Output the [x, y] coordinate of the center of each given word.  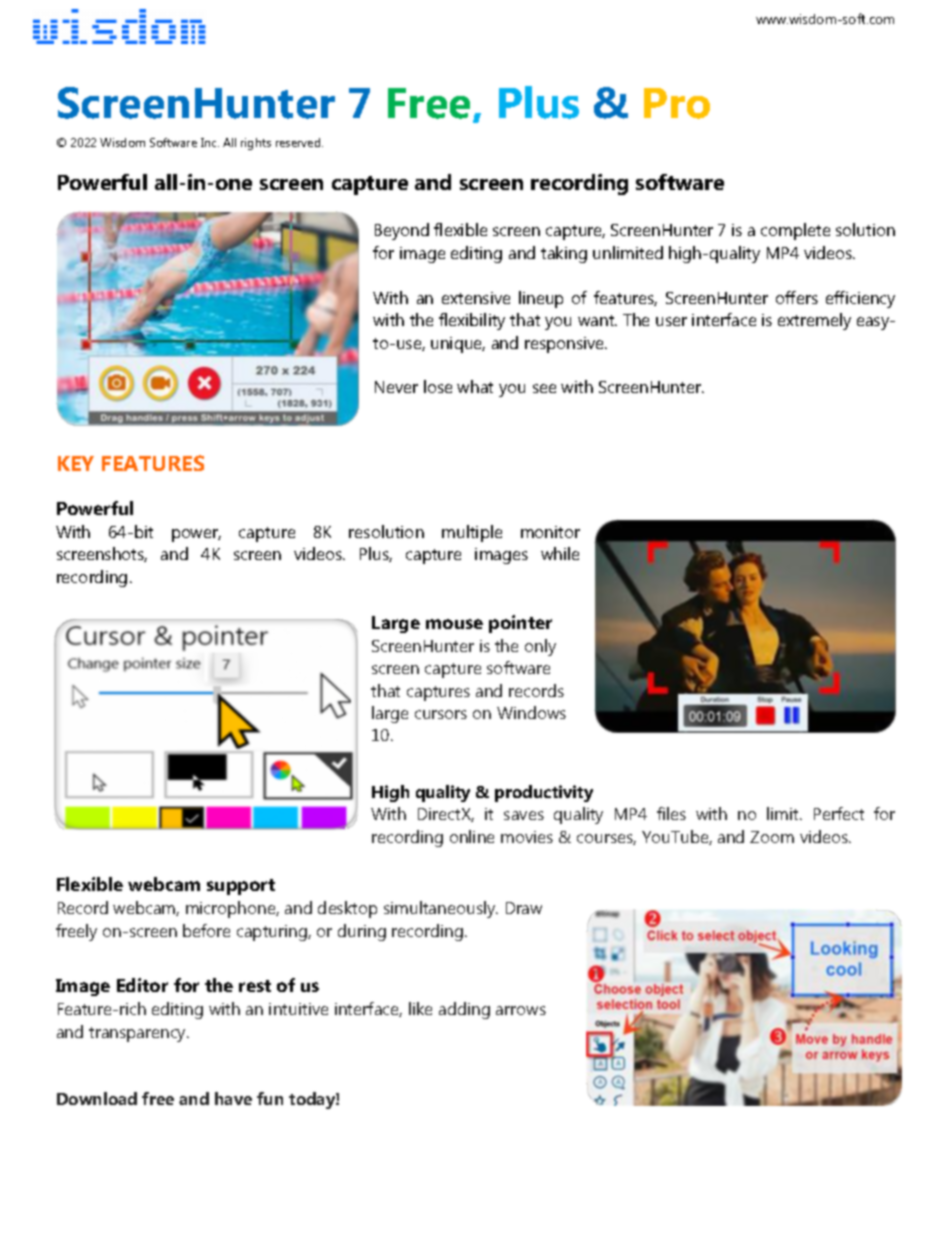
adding [464, 1010]
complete [795, 231]
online [472, 836]
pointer [520, 624]
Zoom [772, 837]
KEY [76, 463]
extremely [814, 321]
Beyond [402, 231]
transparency [139, 1034]
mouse [454, 624]
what [475, 386]
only [540, 647]
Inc [210, 142]
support [241, 887]
